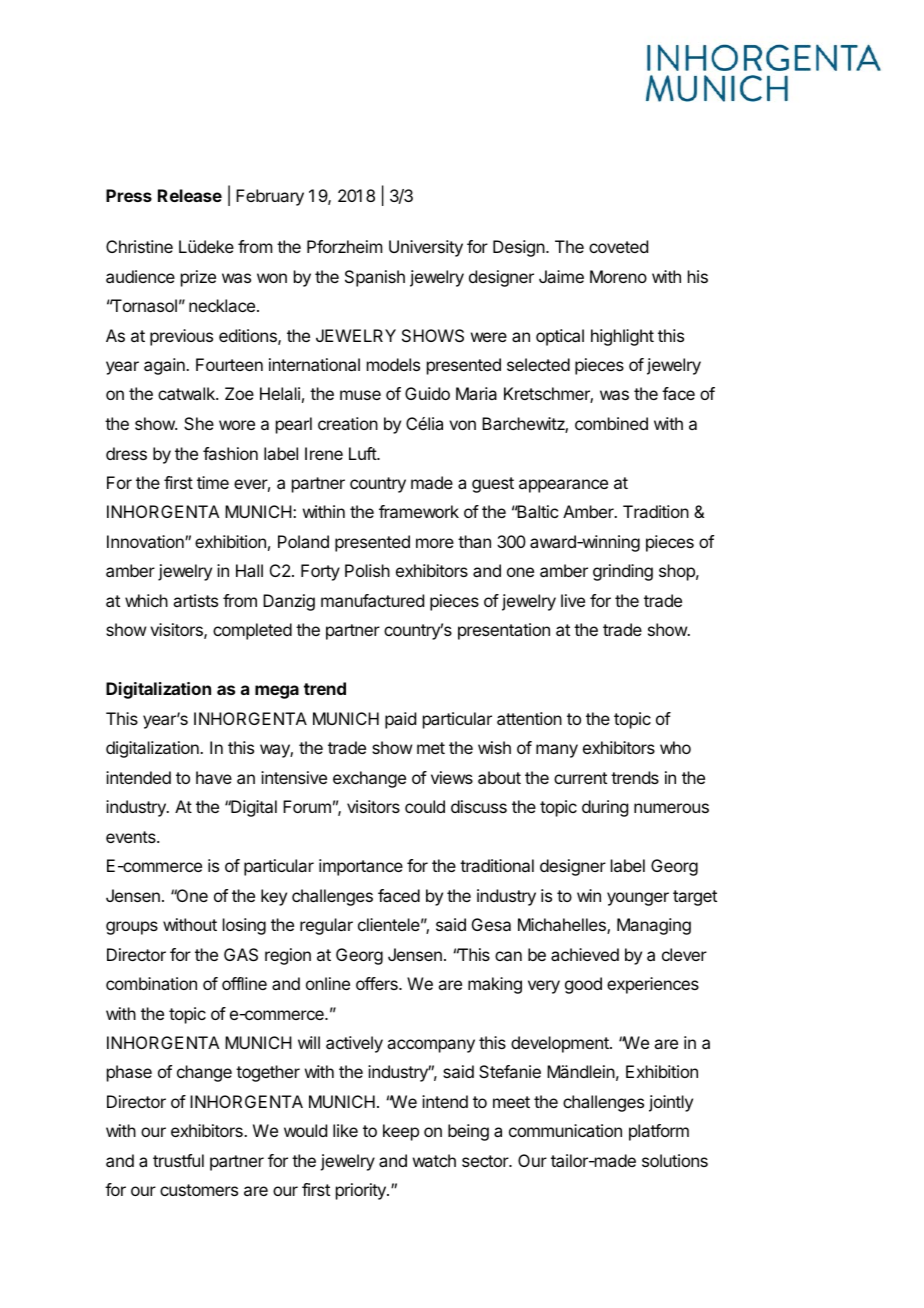 The width and height of the screenshot is (924, 1308). I want to click on have, so click(214, 777).
